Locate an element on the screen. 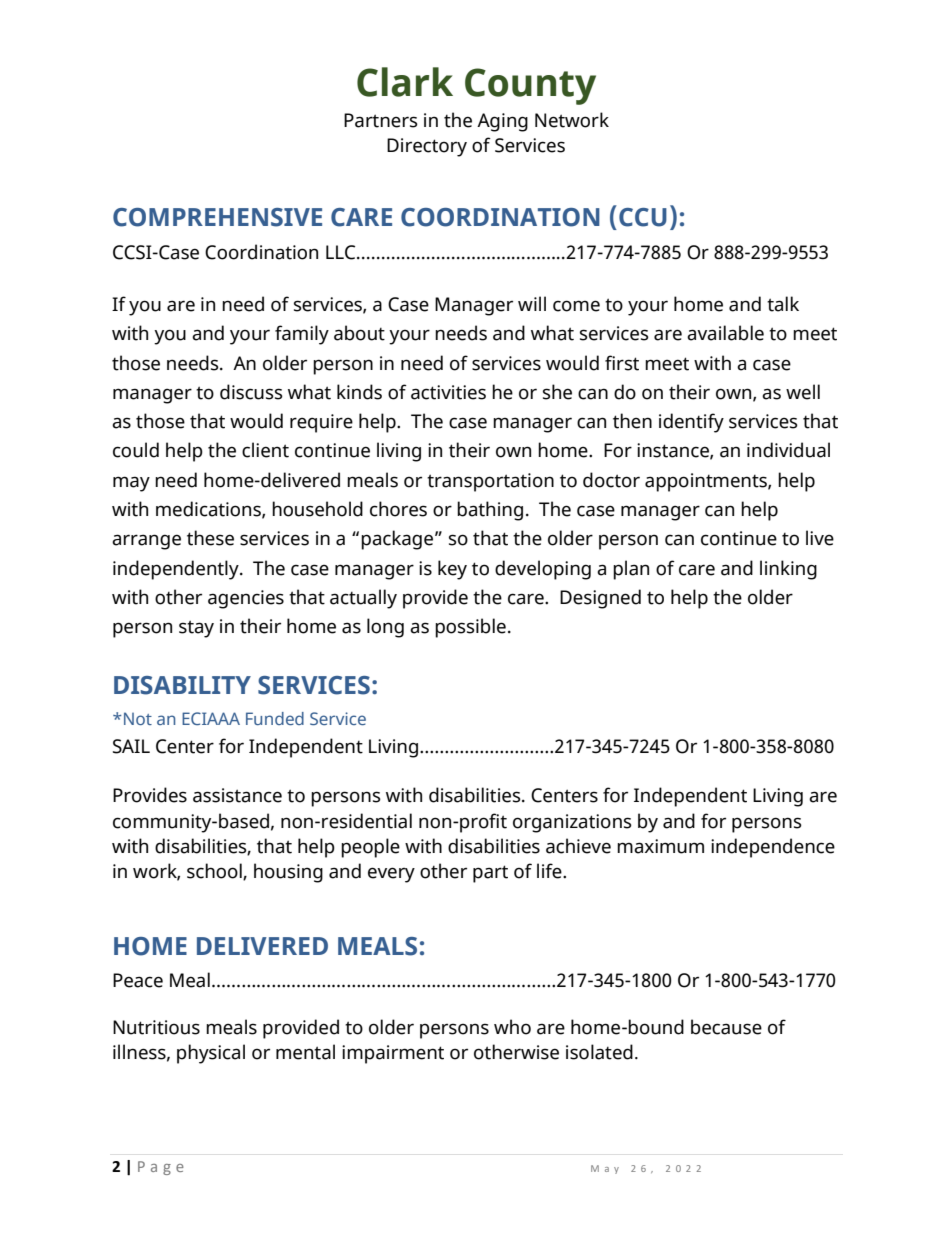 The image size is (952, 1233). key is located at coordinates (452, 570).
